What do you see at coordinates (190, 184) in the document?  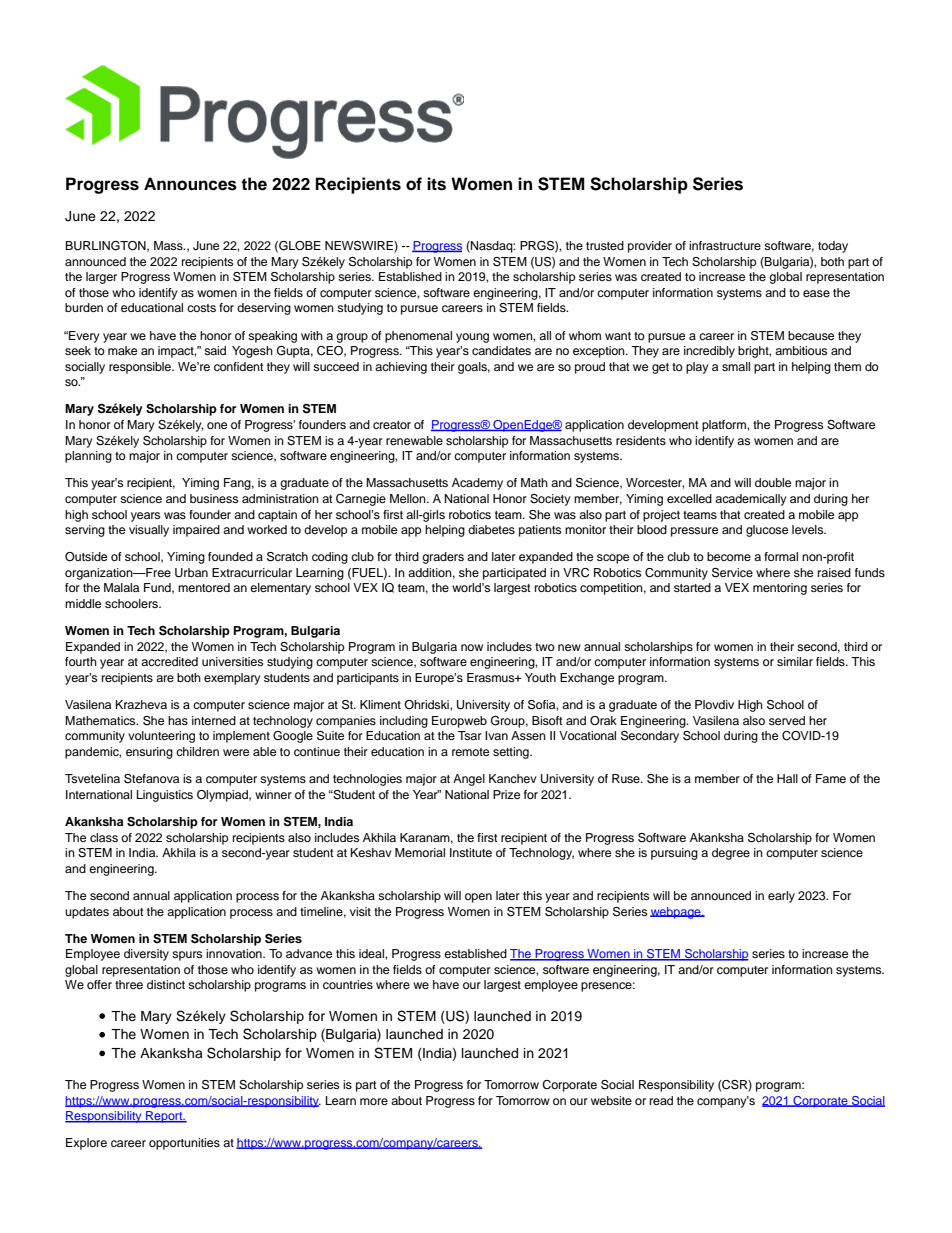 I see `Announces` at bounding box center [190, 184].
